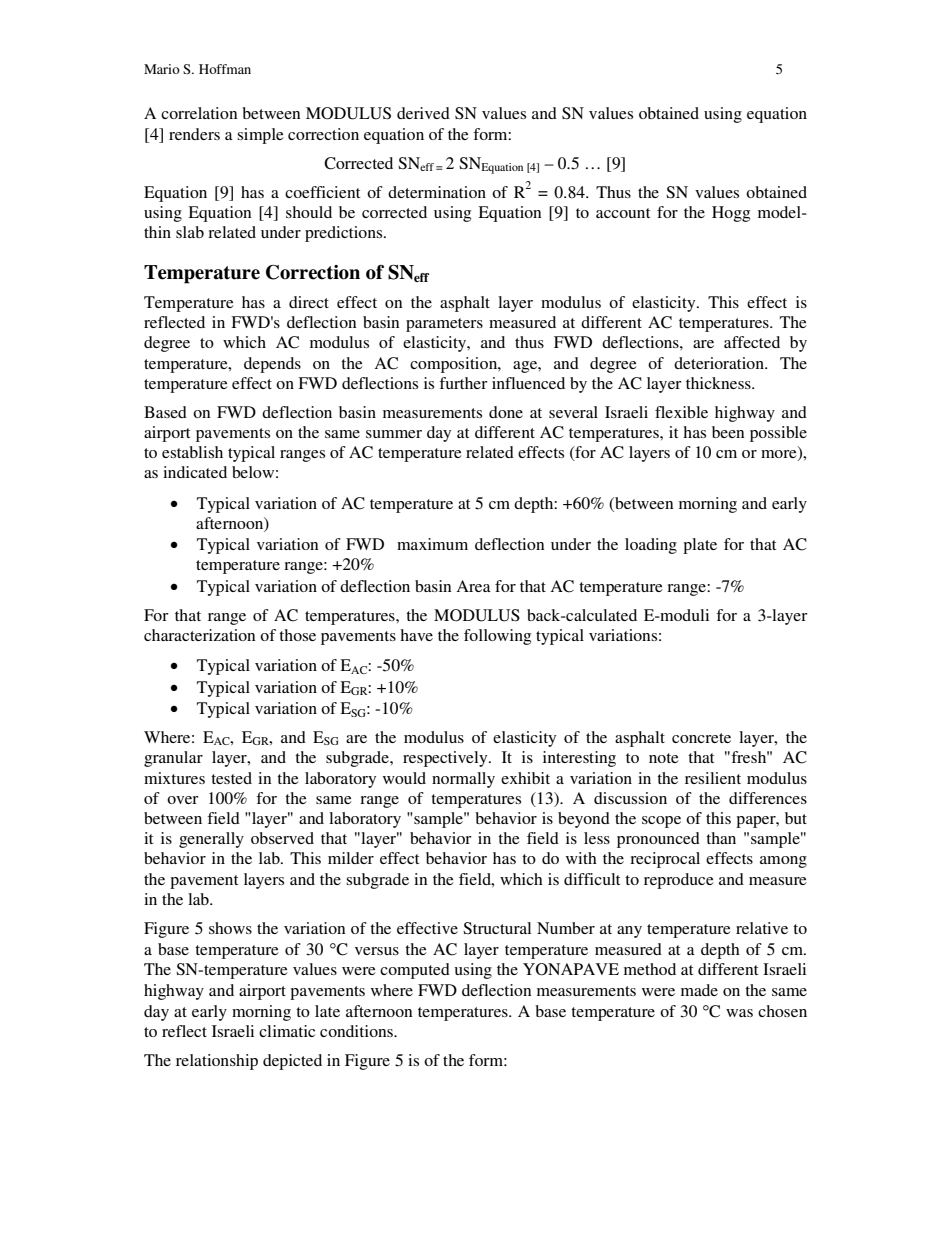 This screenshot has width=952, height=1233. What do you see at coordinates (506, 412) in the screenshot?
I see `done` at bounding box center [506, 412].
